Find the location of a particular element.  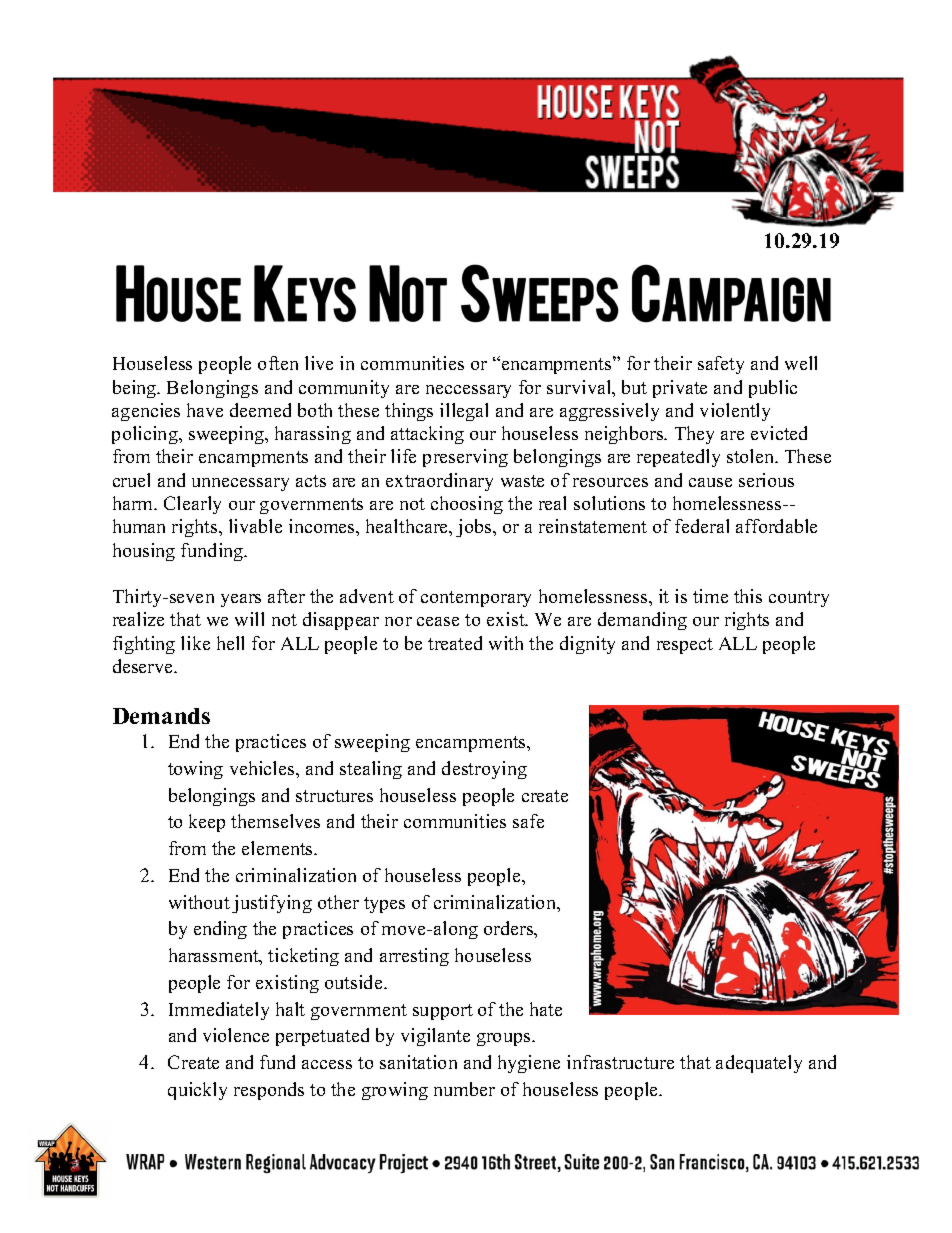

orders is located at coordinates (510, 929).
